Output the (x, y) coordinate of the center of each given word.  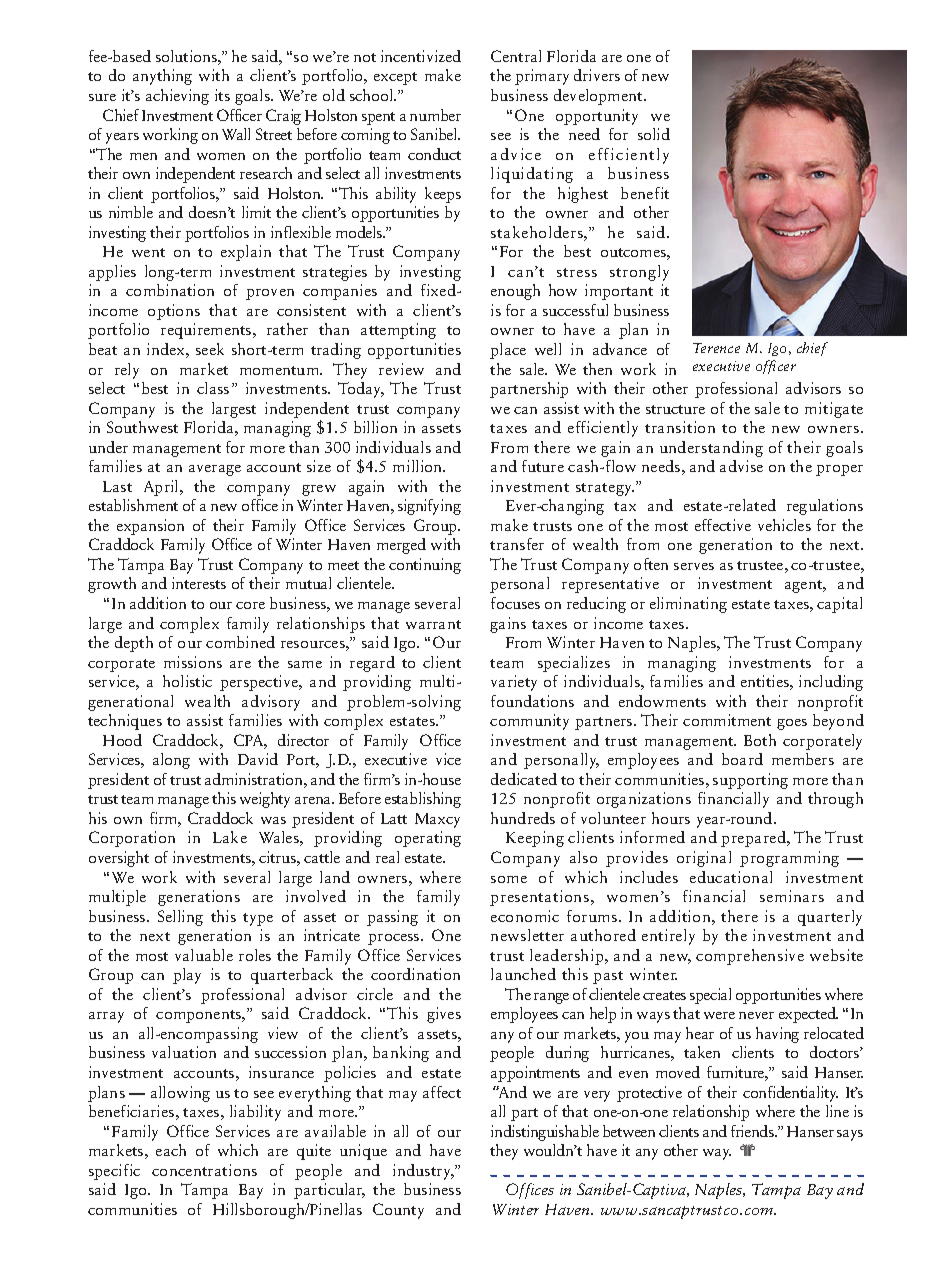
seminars (792, 896)
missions (193, 662)
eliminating (688, 605)
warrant (433, 624)
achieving (177, 97)
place (508, 351)
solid (654, 134)
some (509, 879)
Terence (716, 348)
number (435, 115)
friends (753, 1131)
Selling (180, 918)
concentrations (204, 1170)
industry (423, 1172)
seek (210, 349)
